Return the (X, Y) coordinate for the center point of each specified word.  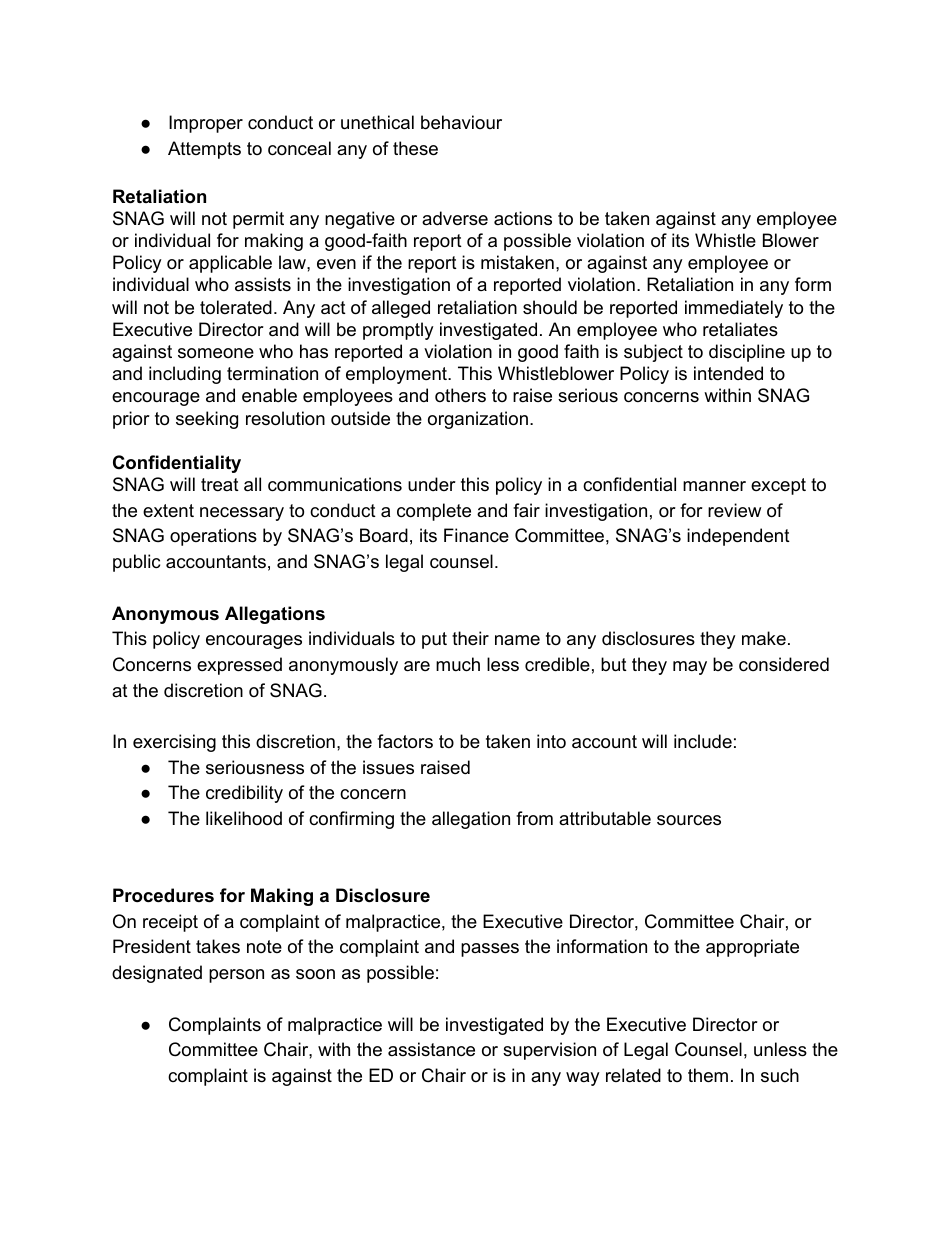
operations (213, 537)
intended (728, 373)
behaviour (461, 122)
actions (523, 218)
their (470, 638)
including (185, 375)
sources (689, 820)
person (236, 976)
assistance (431, 1049)
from (534, 818)
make (764, 638)
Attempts (204, 150)
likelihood (244, 818)
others (460, 395)
